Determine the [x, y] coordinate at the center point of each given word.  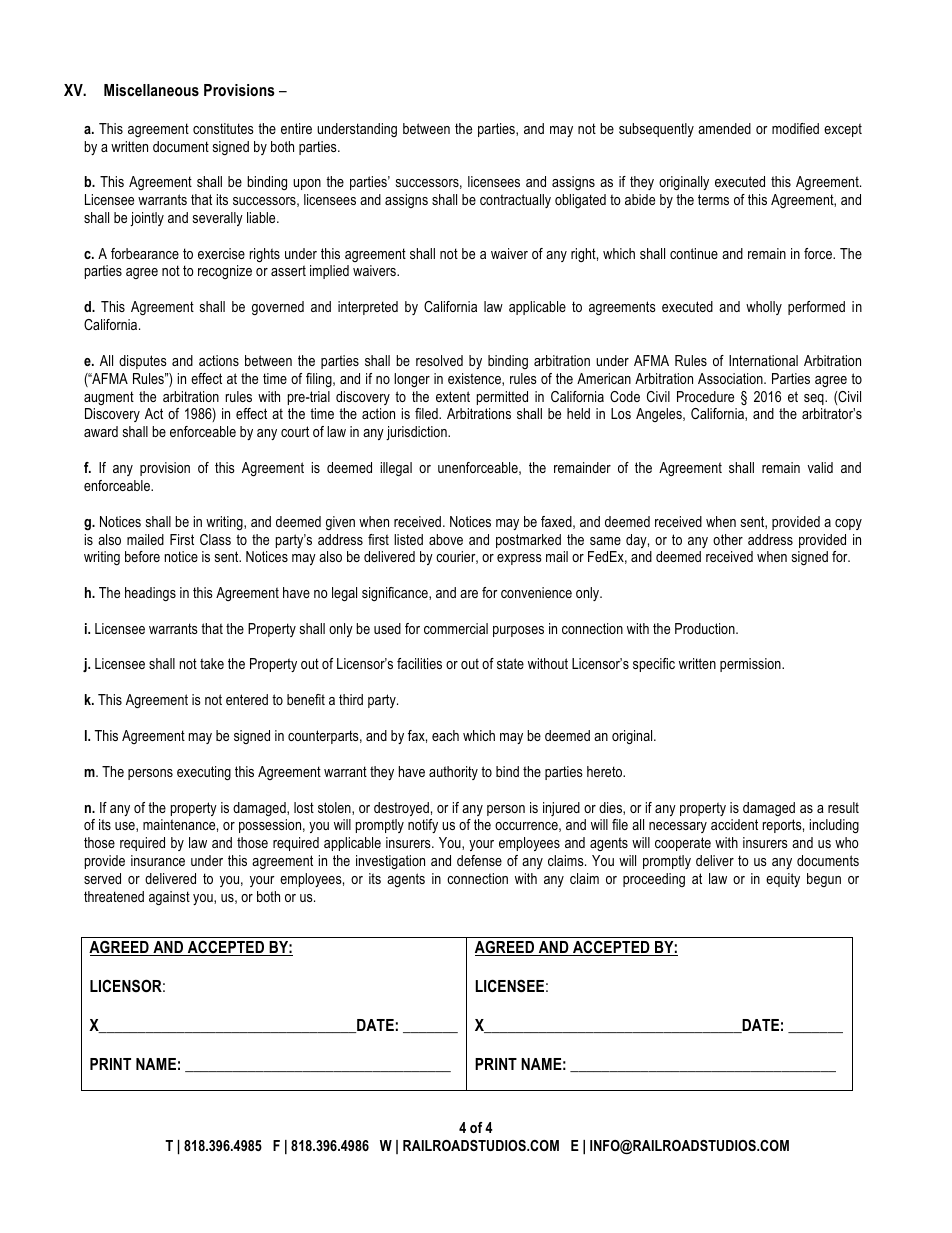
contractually [515, 201]
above [446, 539]
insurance [158, 860]
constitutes [223, 128]
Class [215, 539]
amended [724, 128]
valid [820, 467]
